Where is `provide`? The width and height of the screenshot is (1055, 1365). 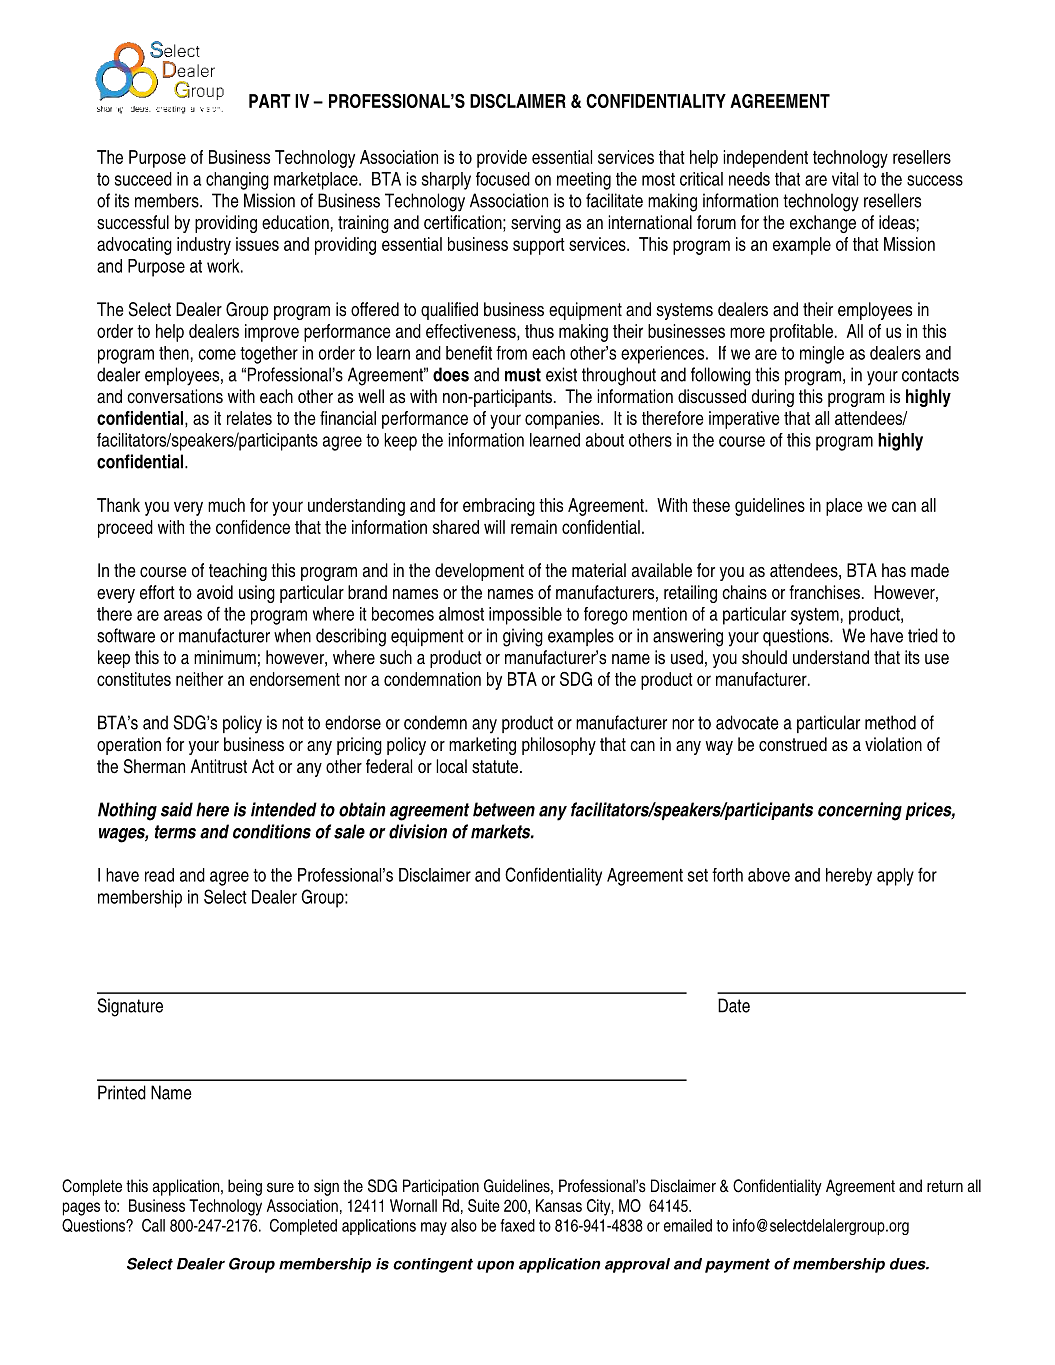
provide is located at coordinates (502, 159).
